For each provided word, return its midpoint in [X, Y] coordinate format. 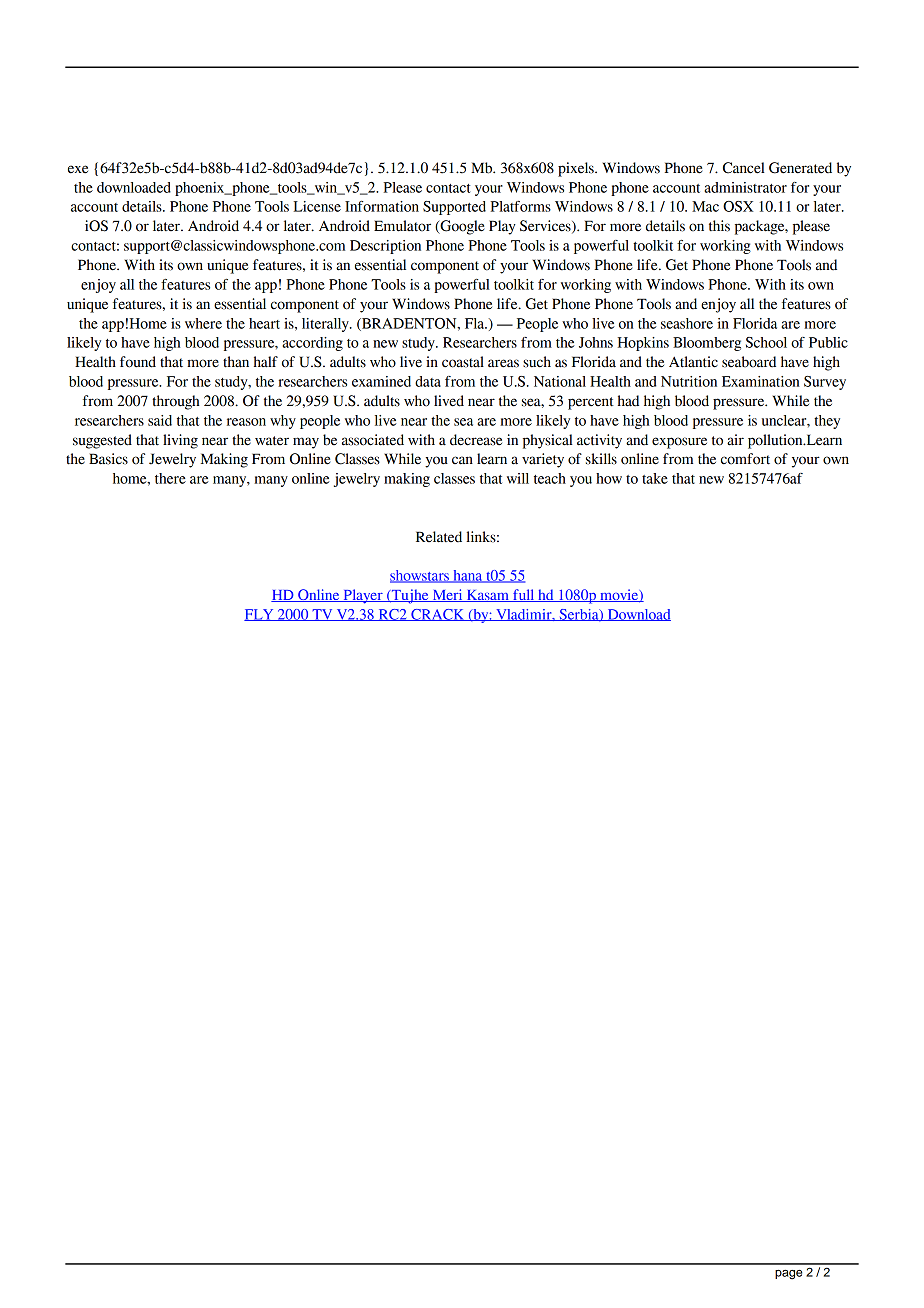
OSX [738, 206]
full [524, 595]
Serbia [579, 615]
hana [468, 576]
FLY [260, 615]
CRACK [438, 615]
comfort [745, 459]
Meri [447, 595]
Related [439, 537]
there [170, 478]
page [788, 1274]
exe [78, 169]
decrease [476, 440]
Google [461, 227]
